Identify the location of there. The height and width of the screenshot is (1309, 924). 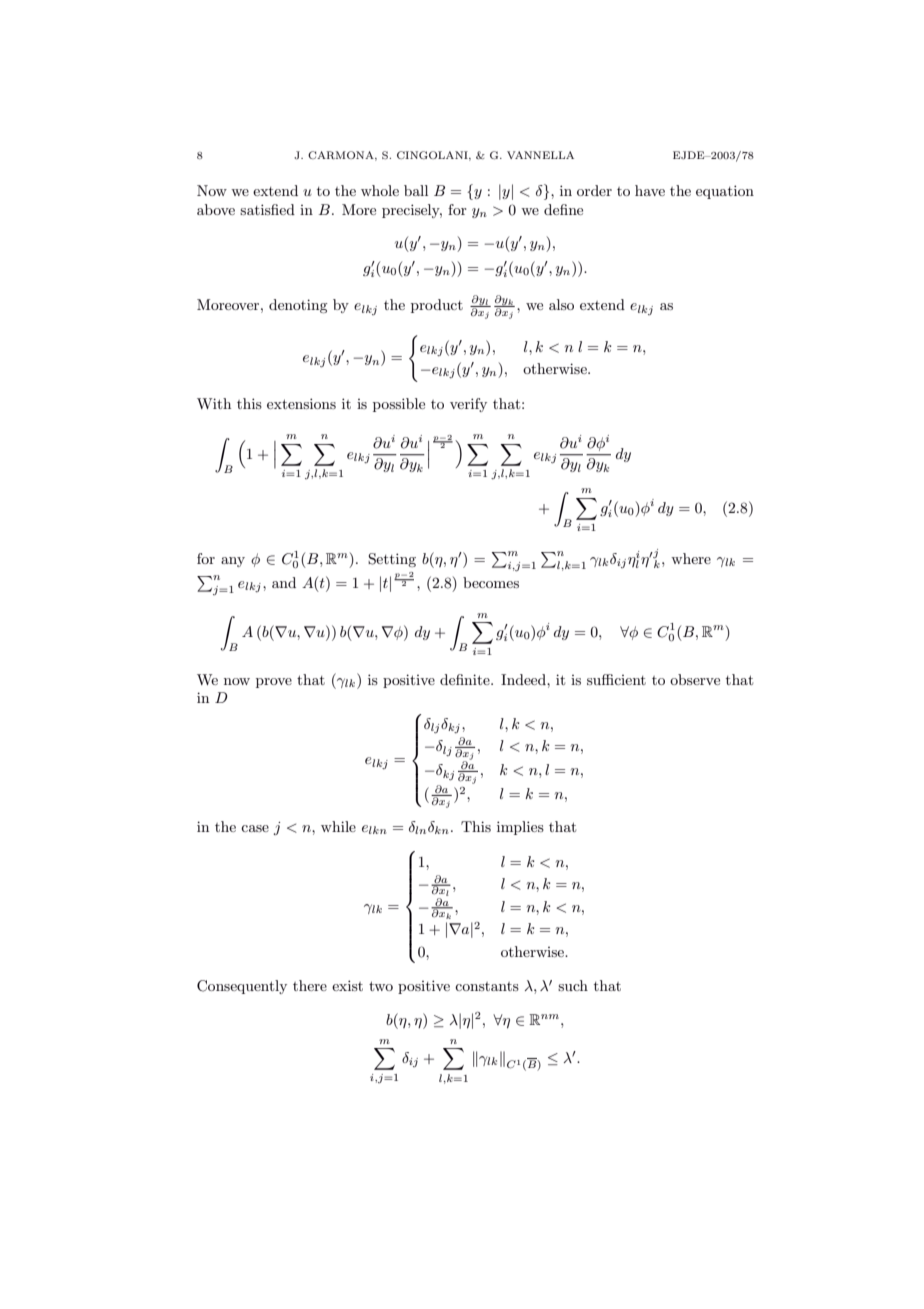
(310, 985).
